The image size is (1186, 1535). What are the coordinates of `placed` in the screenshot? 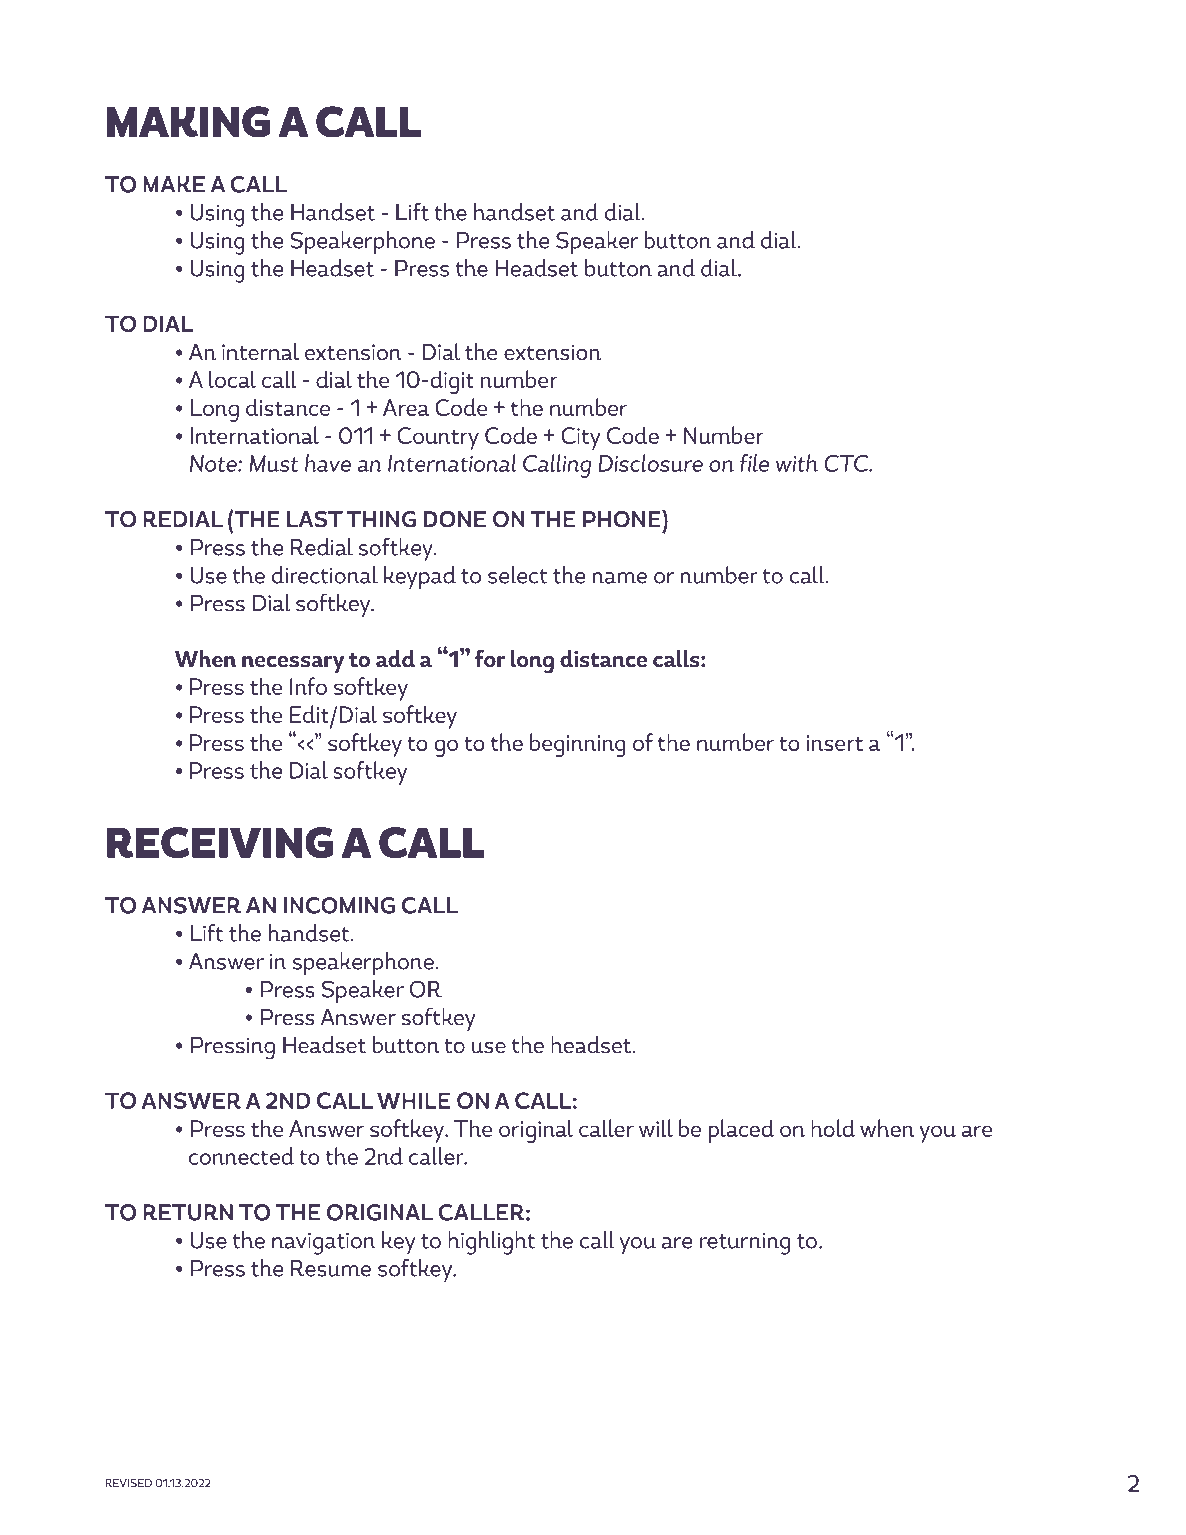 It's located at (741, 1131).
